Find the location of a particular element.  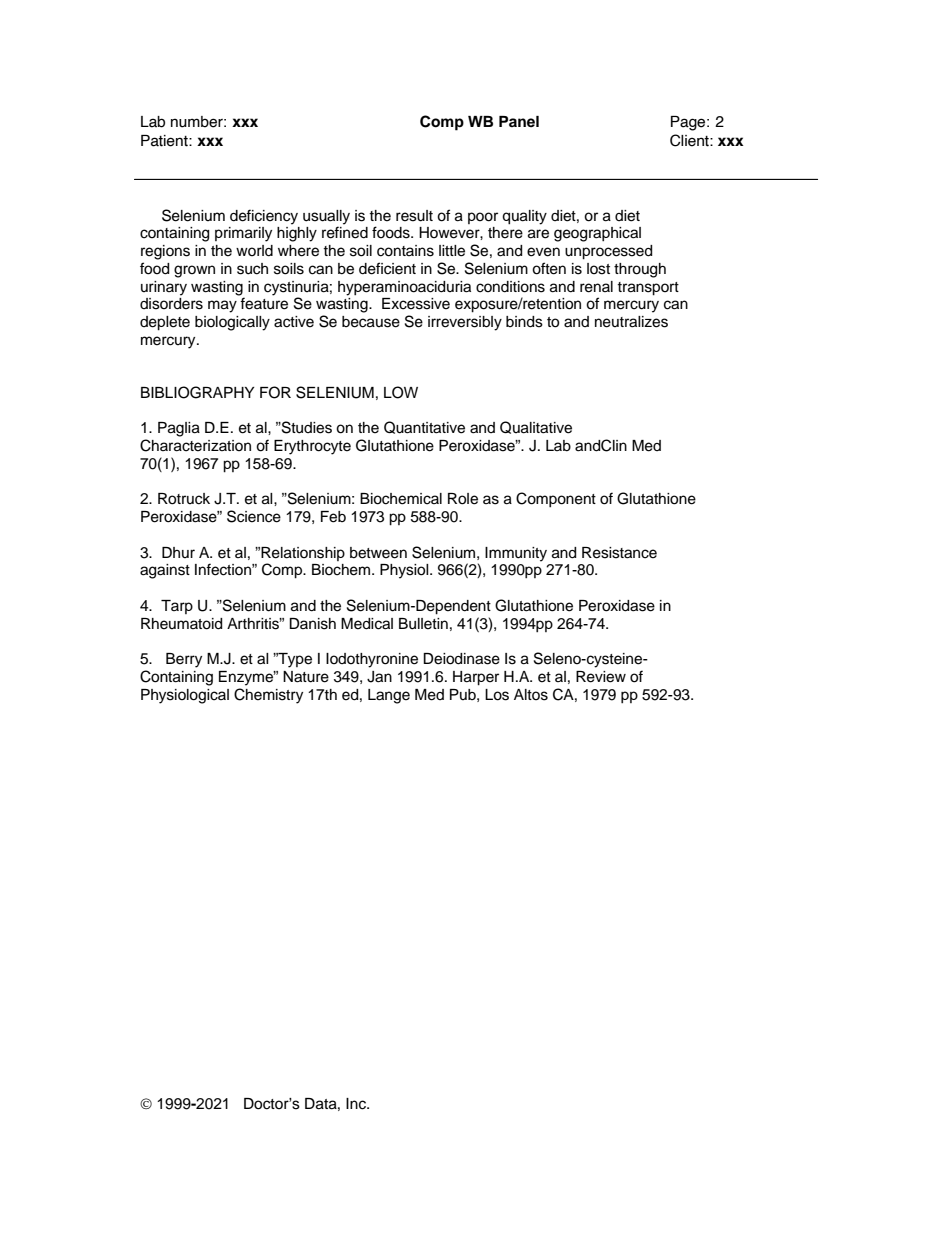

Inc is located at coordinates (357, 1104).
